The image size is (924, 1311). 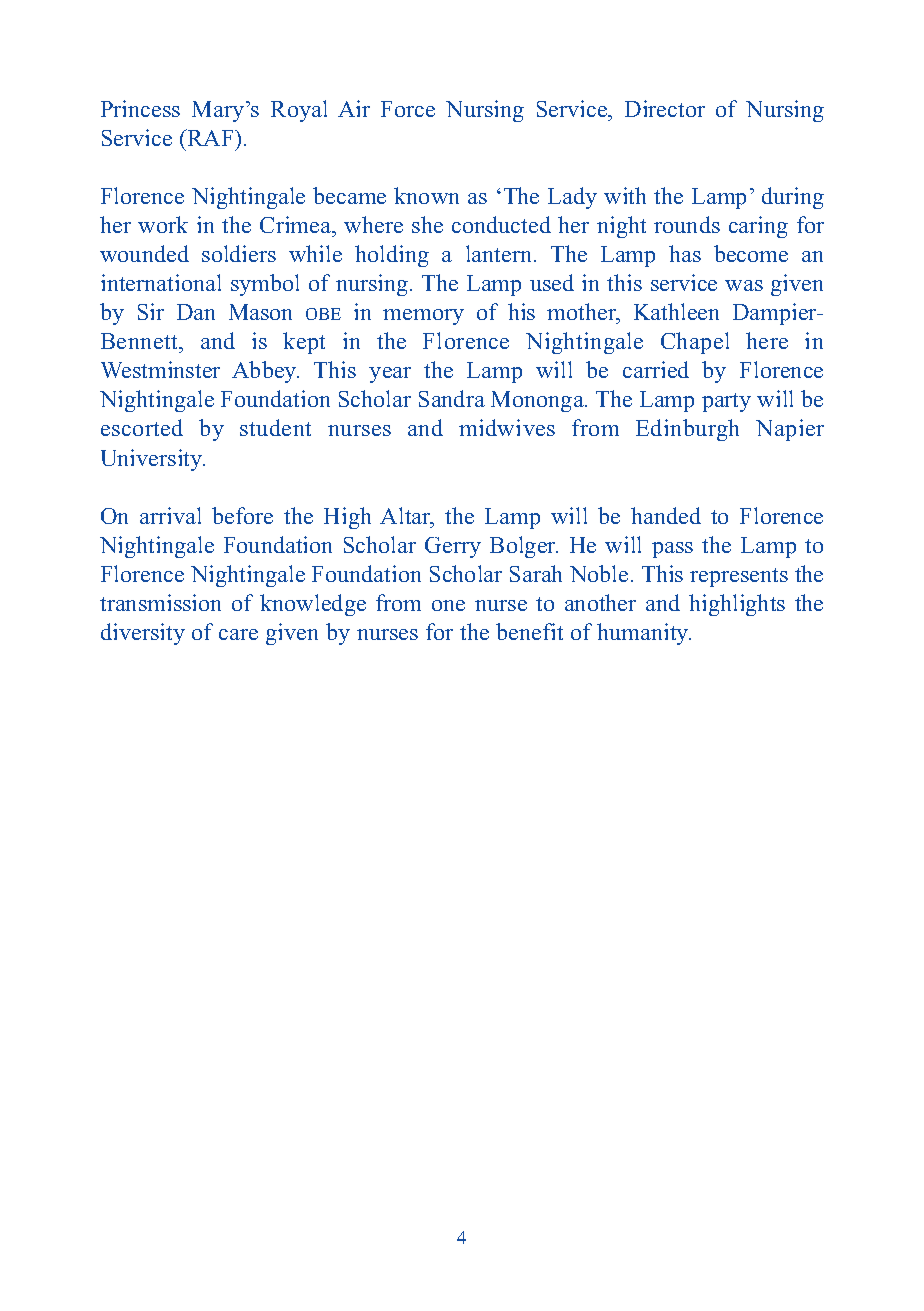 What do you see at coordinates (665, 108) in the screenshot?
I see `Director` at bounding box center [665, 108].
